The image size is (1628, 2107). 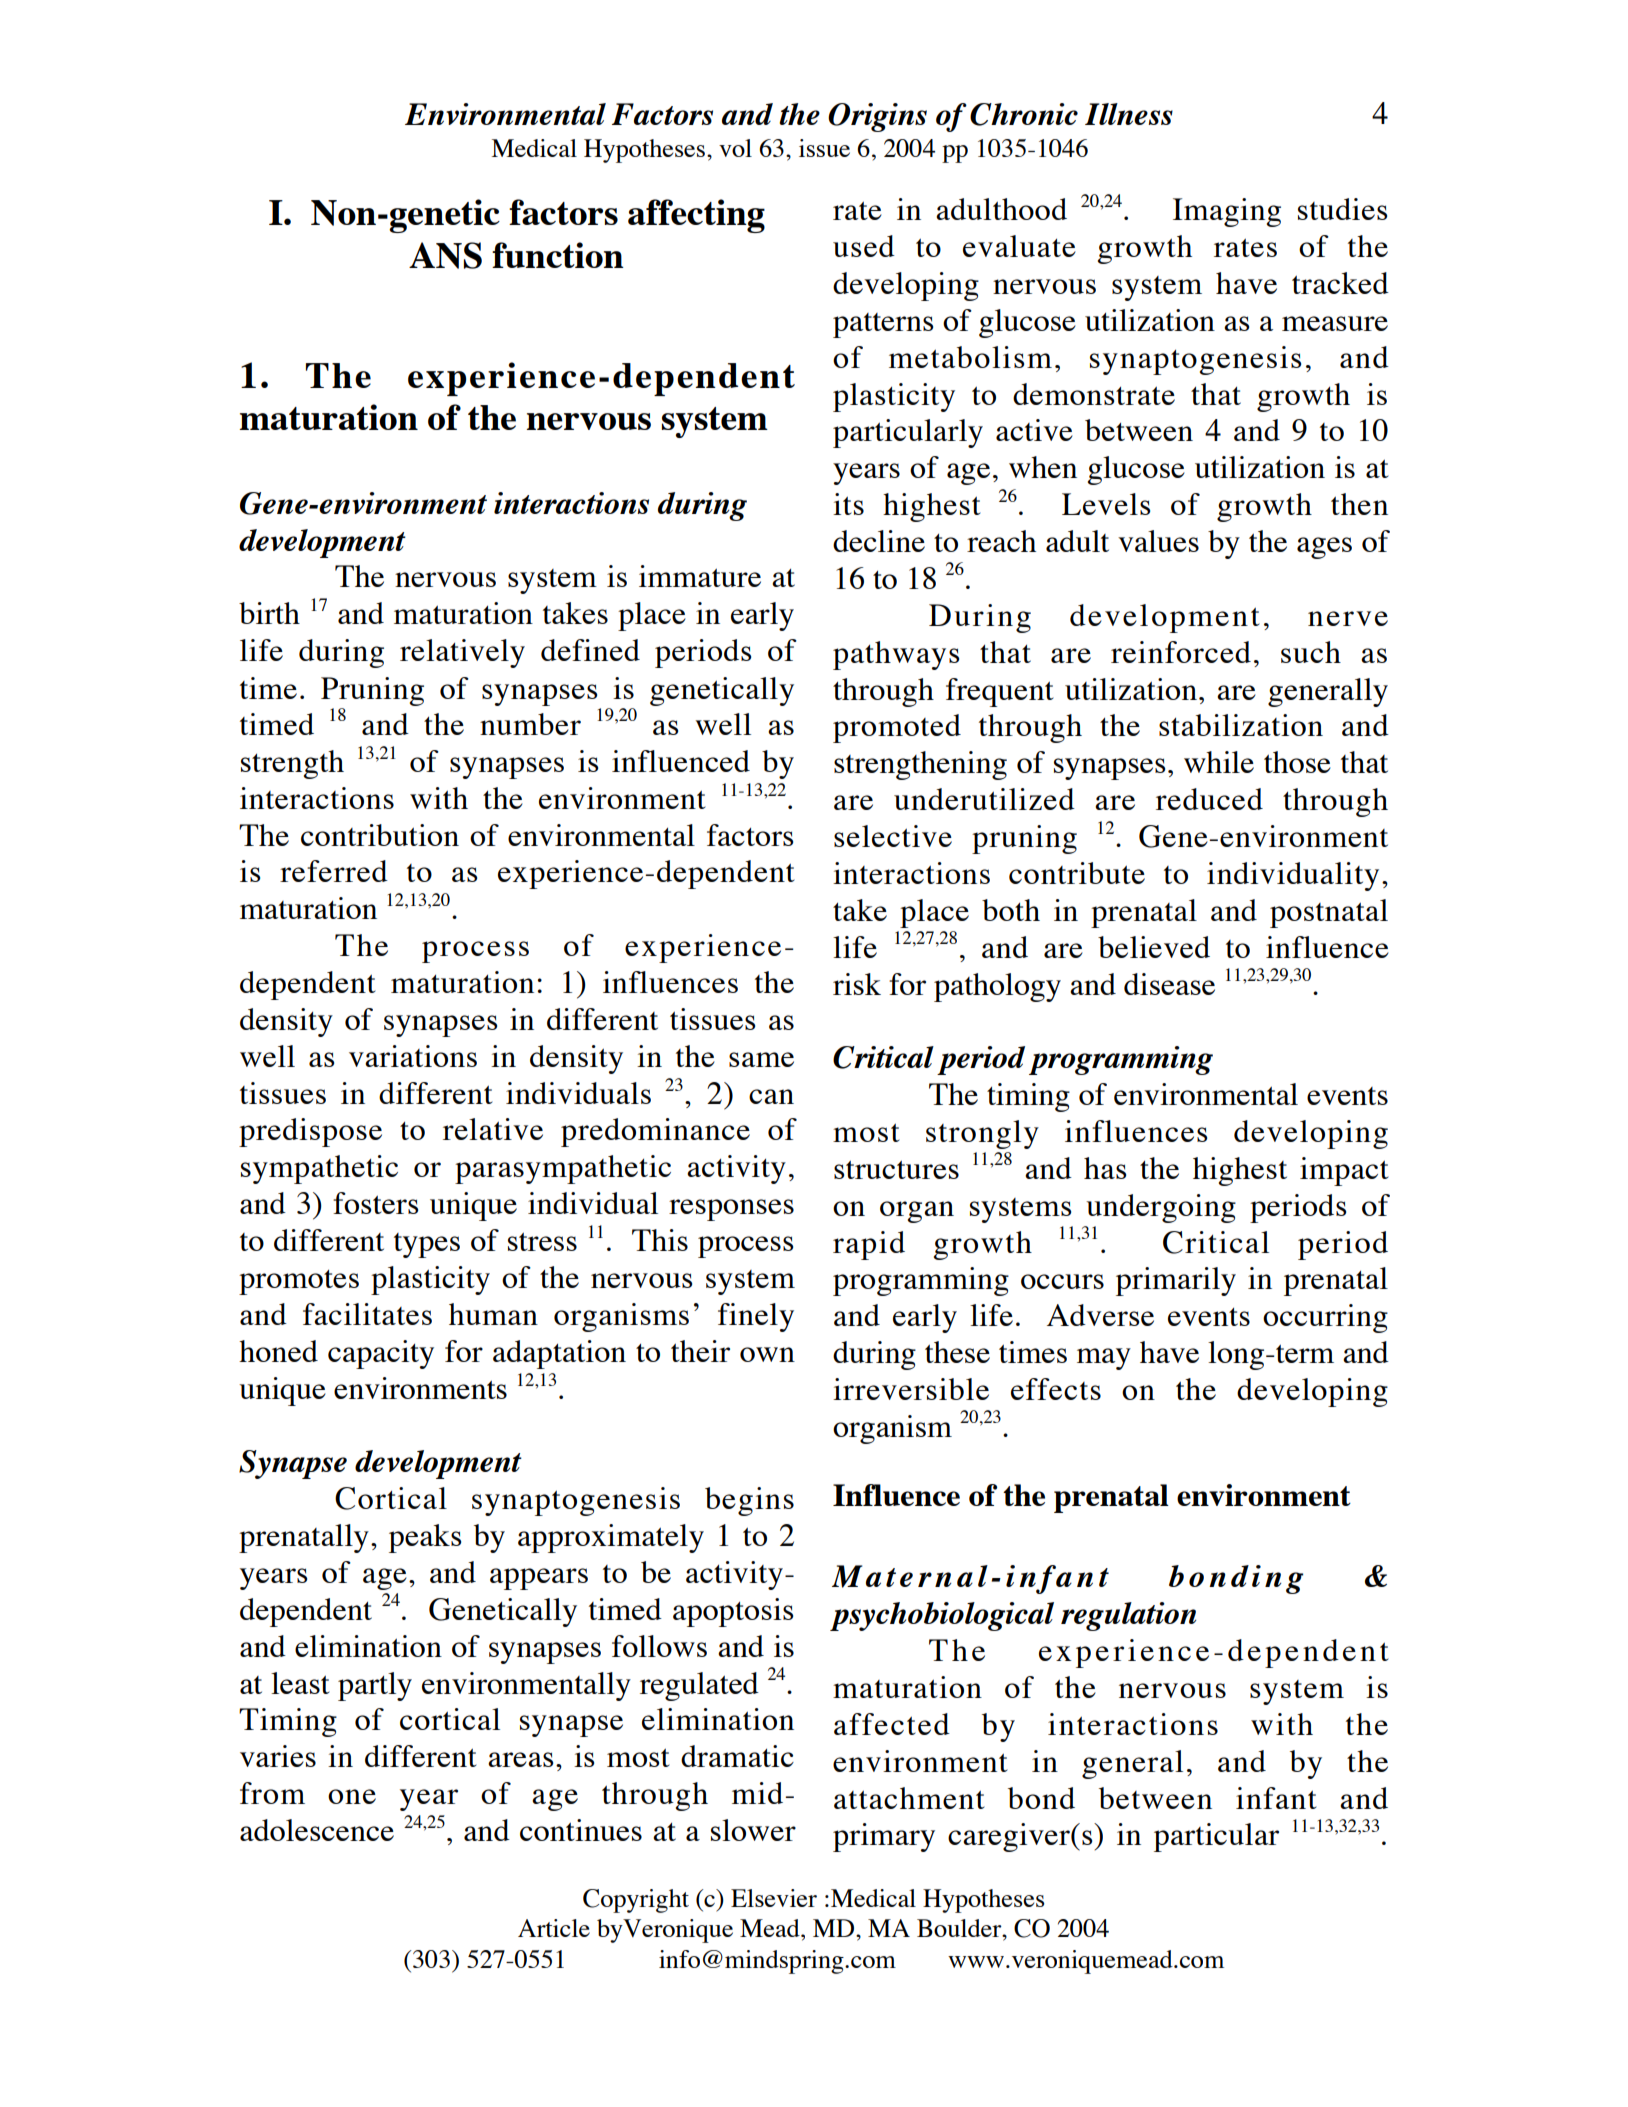 I want to click on Imaging, so click(x=1227, y=212).
